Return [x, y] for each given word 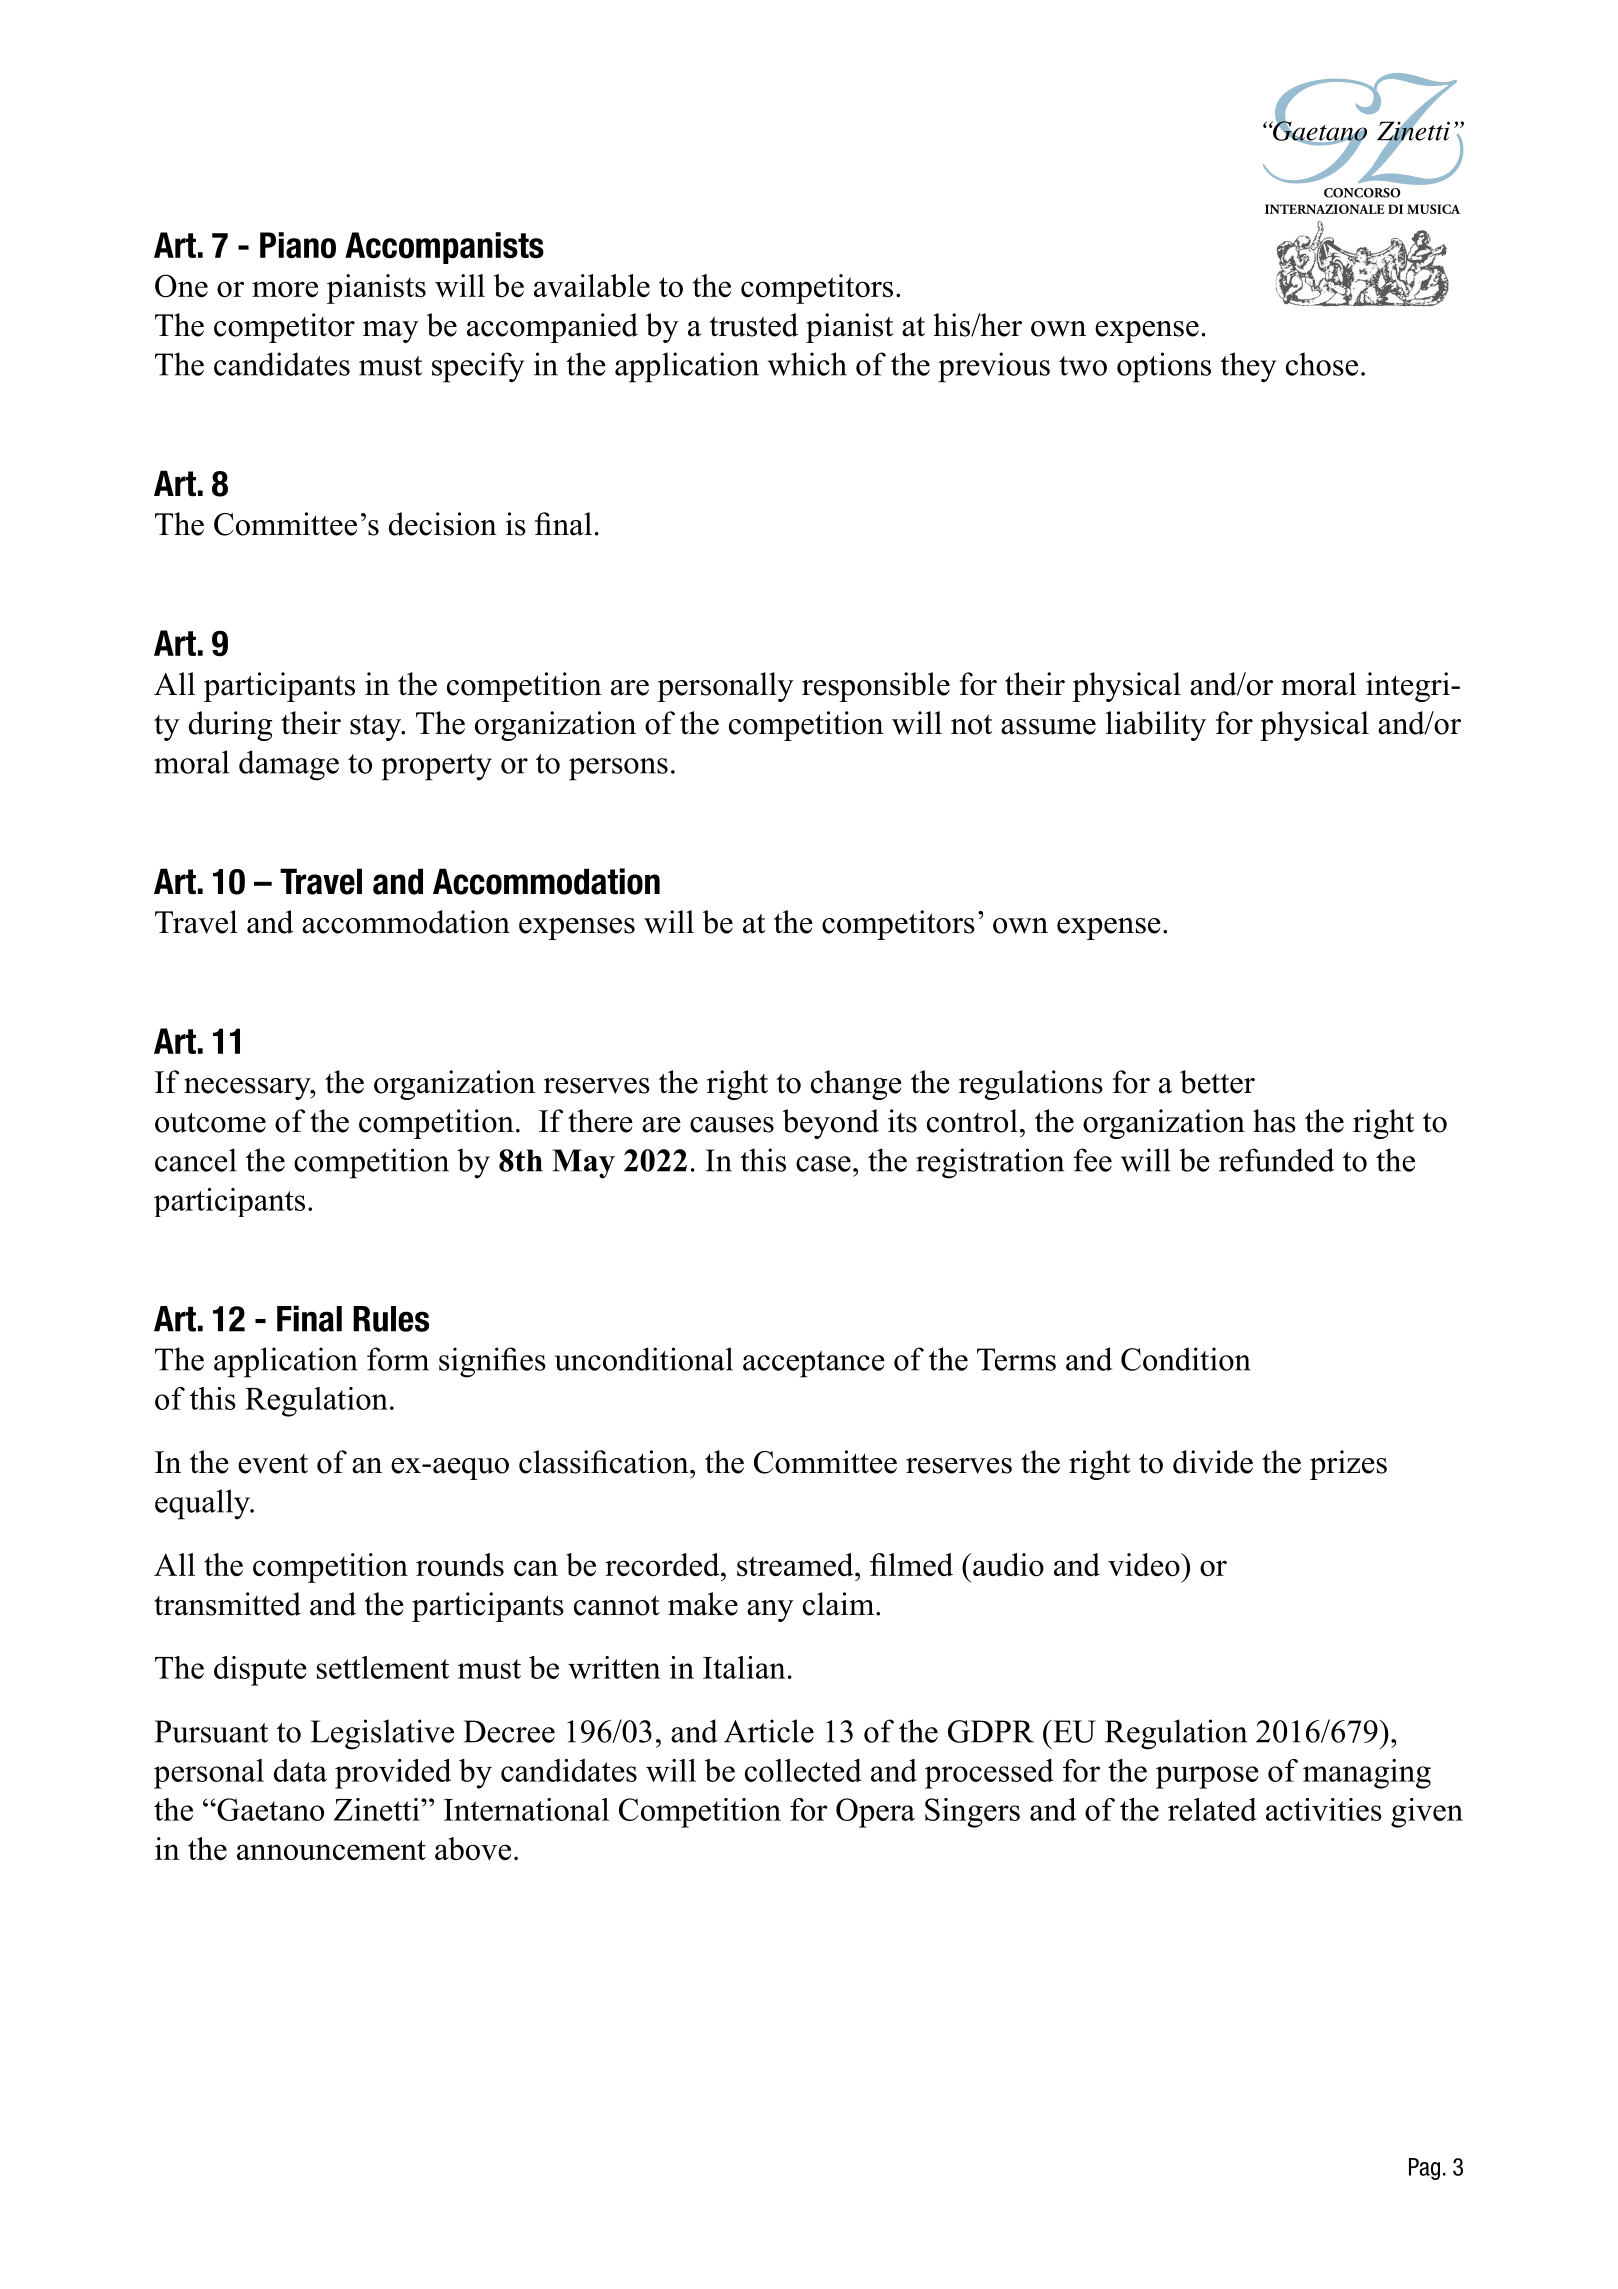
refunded [1276, 1160]
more [285, 289]
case [823, 1164]
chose [1322, 364]
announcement [331, 1850]
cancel [196, 1160]
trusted [753, 325]
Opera [875, 1813]
